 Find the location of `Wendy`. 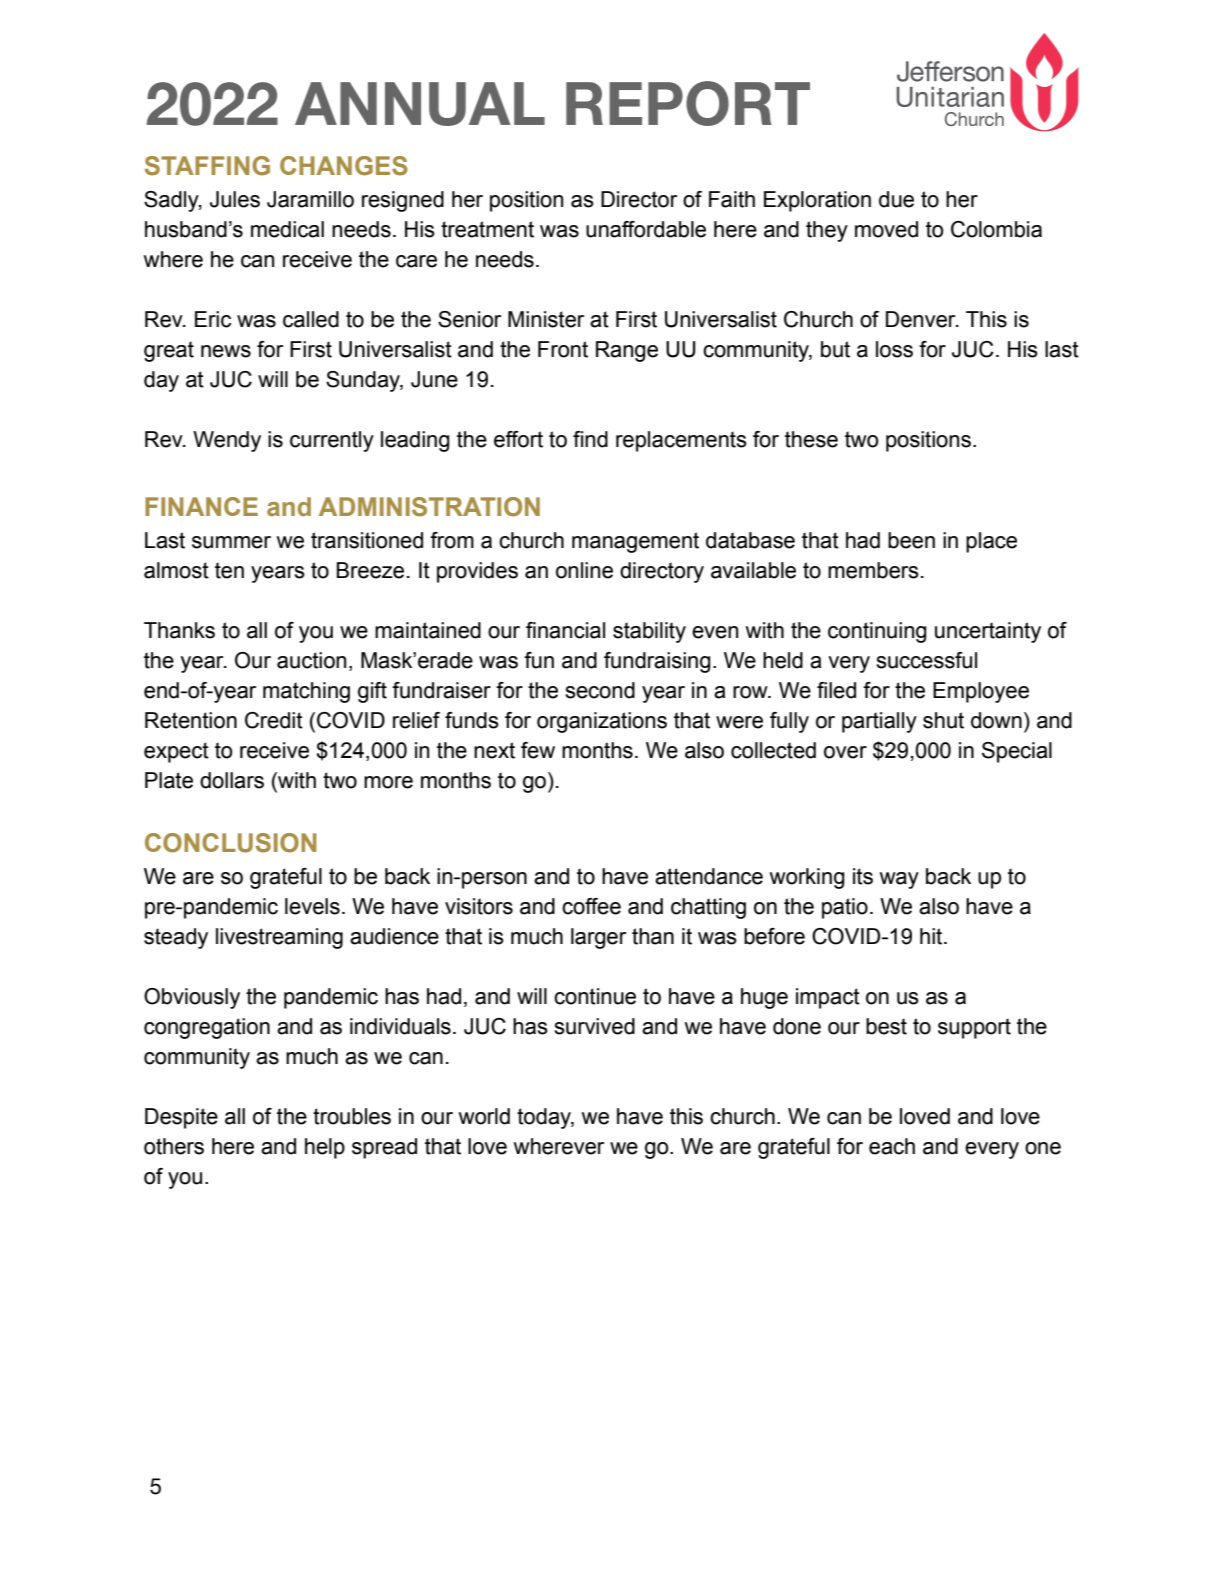

Wendy is located at coordinates (227, 441).
